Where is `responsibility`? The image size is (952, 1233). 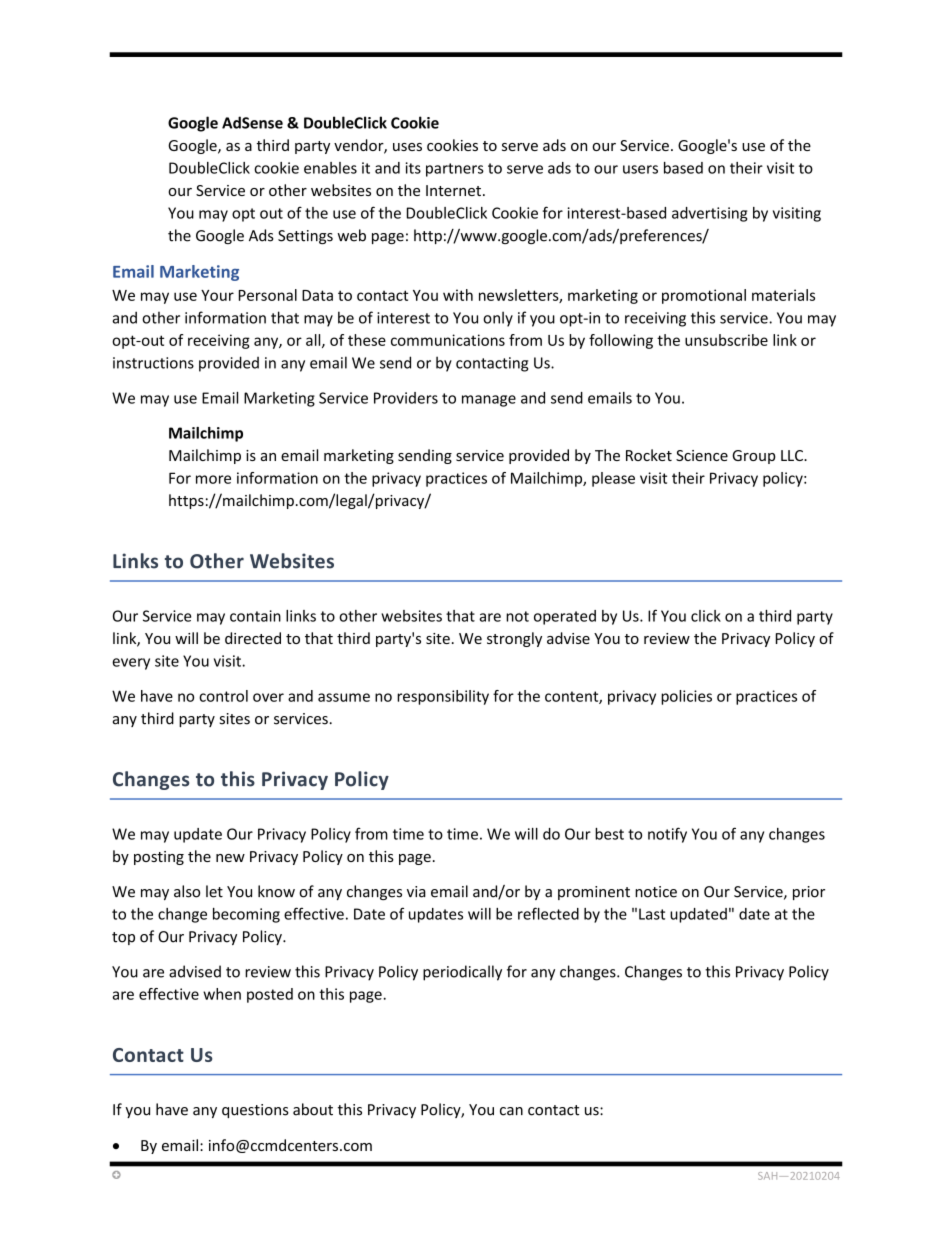
responsibility is located at coordinates (443, 697).
